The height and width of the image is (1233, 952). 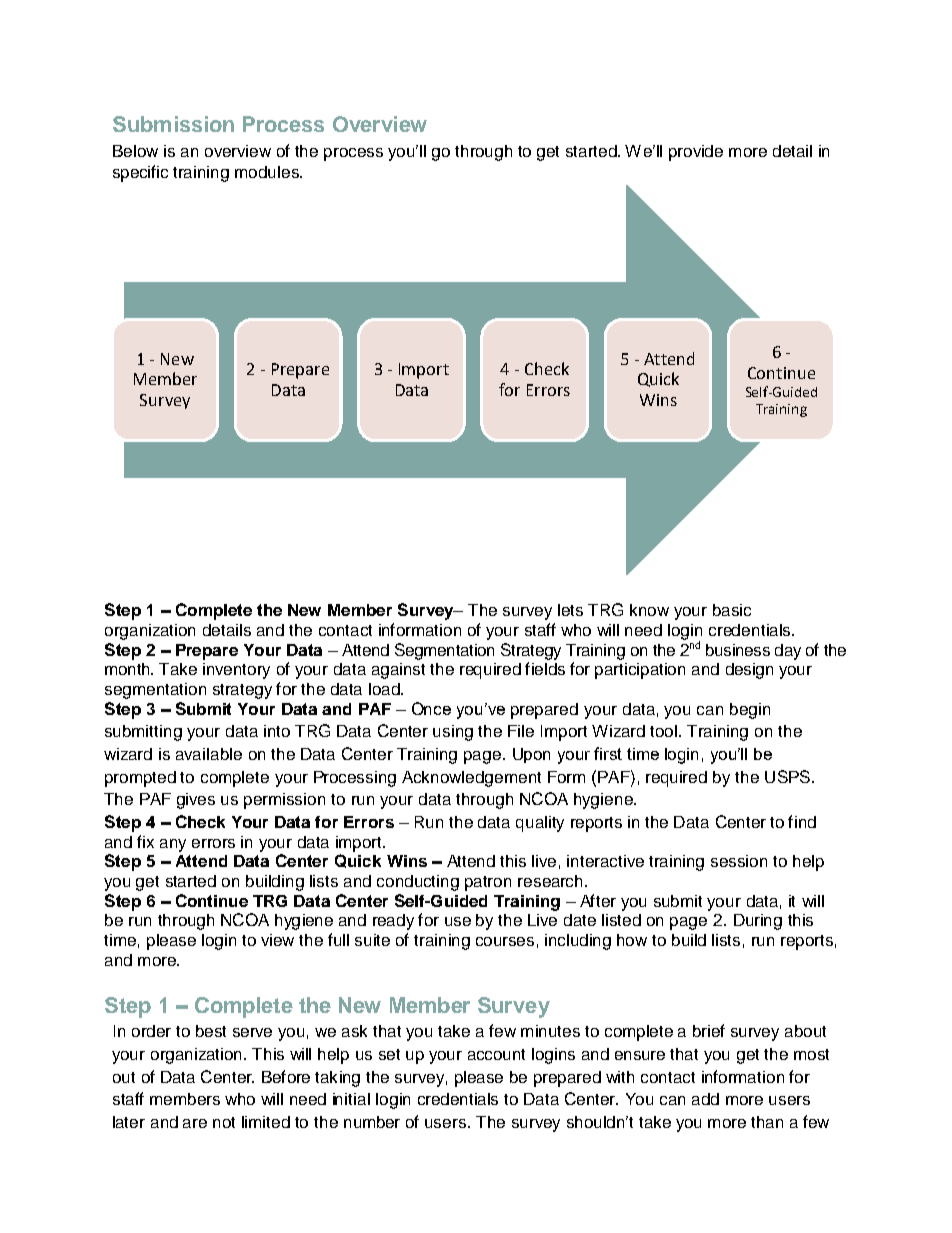 What do you see at coordinates (488, 883) in the image?
I see `patron` at bounding box center [488, 883].
